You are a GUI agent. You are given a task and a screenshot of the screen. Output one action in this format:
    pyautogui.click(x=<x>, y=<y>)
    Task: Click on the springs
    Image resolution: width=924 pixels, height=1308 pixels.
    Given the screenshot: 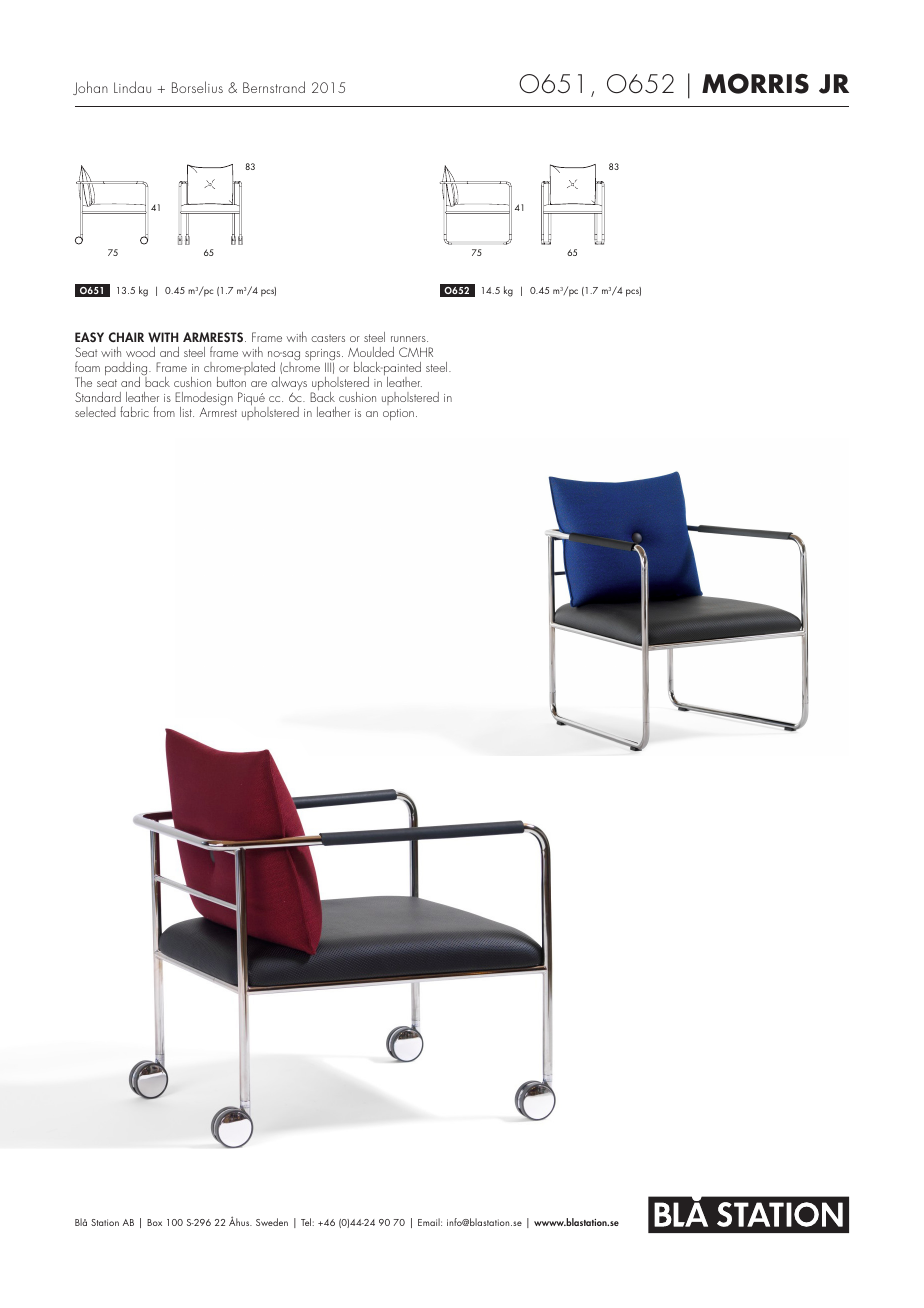 What is the action you would take?
    pyautogui.click(x=324, y=356)
